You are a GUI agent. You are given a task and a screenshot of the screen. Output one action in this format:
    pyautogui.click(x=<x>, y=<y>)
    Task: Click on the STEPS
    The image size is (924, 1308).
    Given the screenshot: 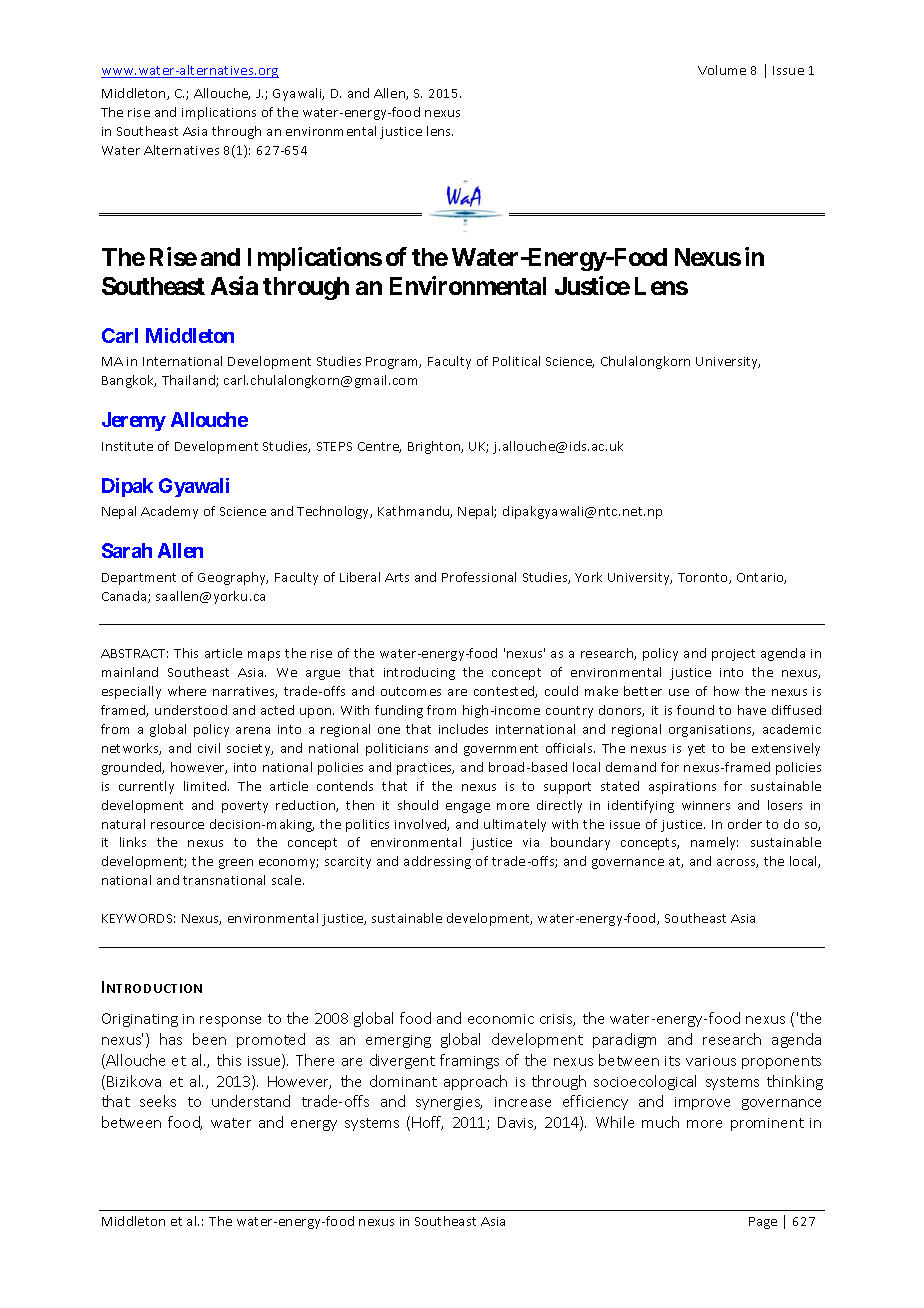 What is the action you would take?
    pyautogui.click(x=334, y=446)
